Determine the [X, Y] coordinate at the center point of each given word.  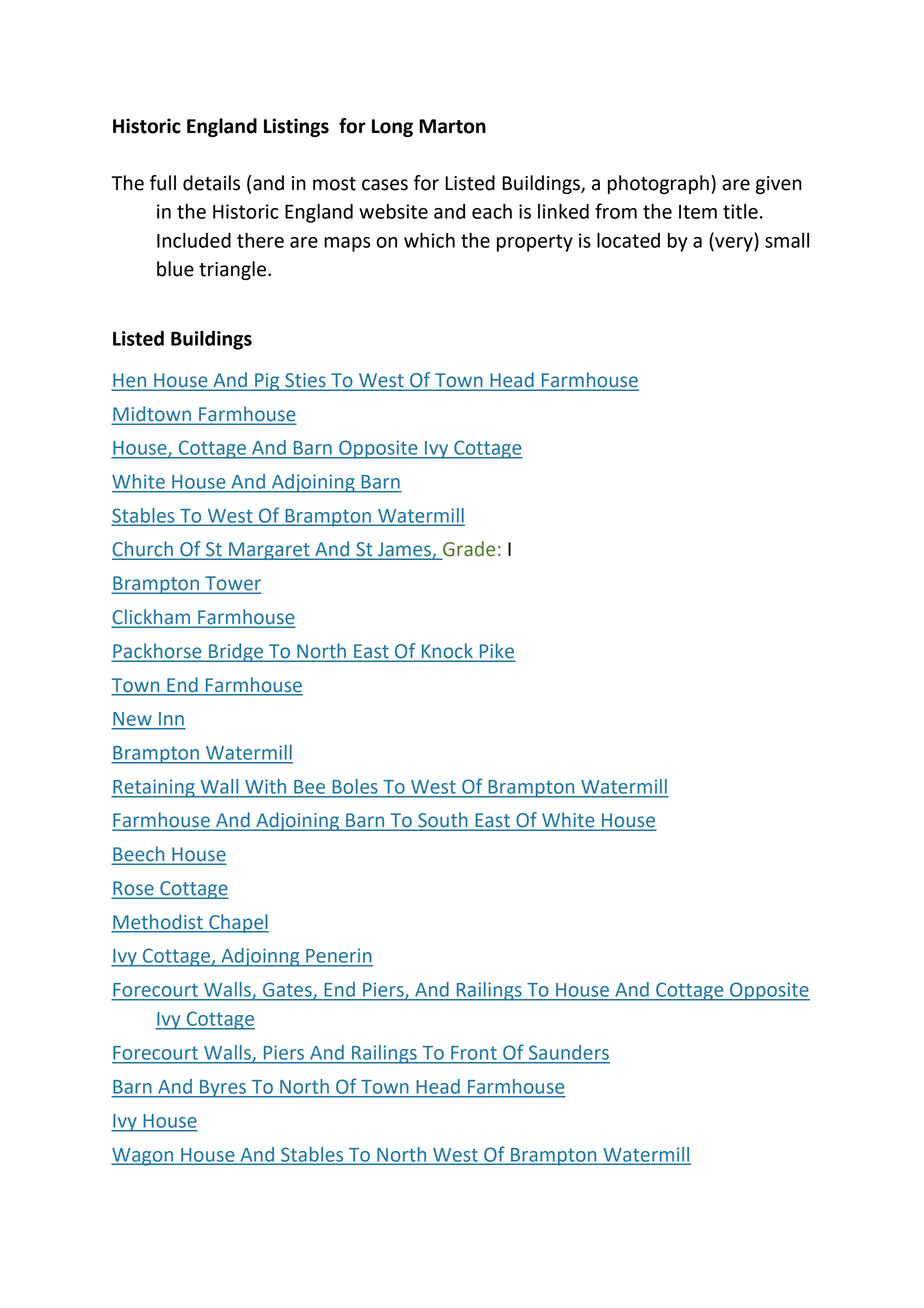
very [734, 244]
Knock [447, 650]
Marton [452, 126]
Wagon [143, 1157]
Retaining [154, 788]
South [443, 821]
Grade [468, 550]
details [211, 183]
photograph [658, 184]
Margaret [269, 551]
